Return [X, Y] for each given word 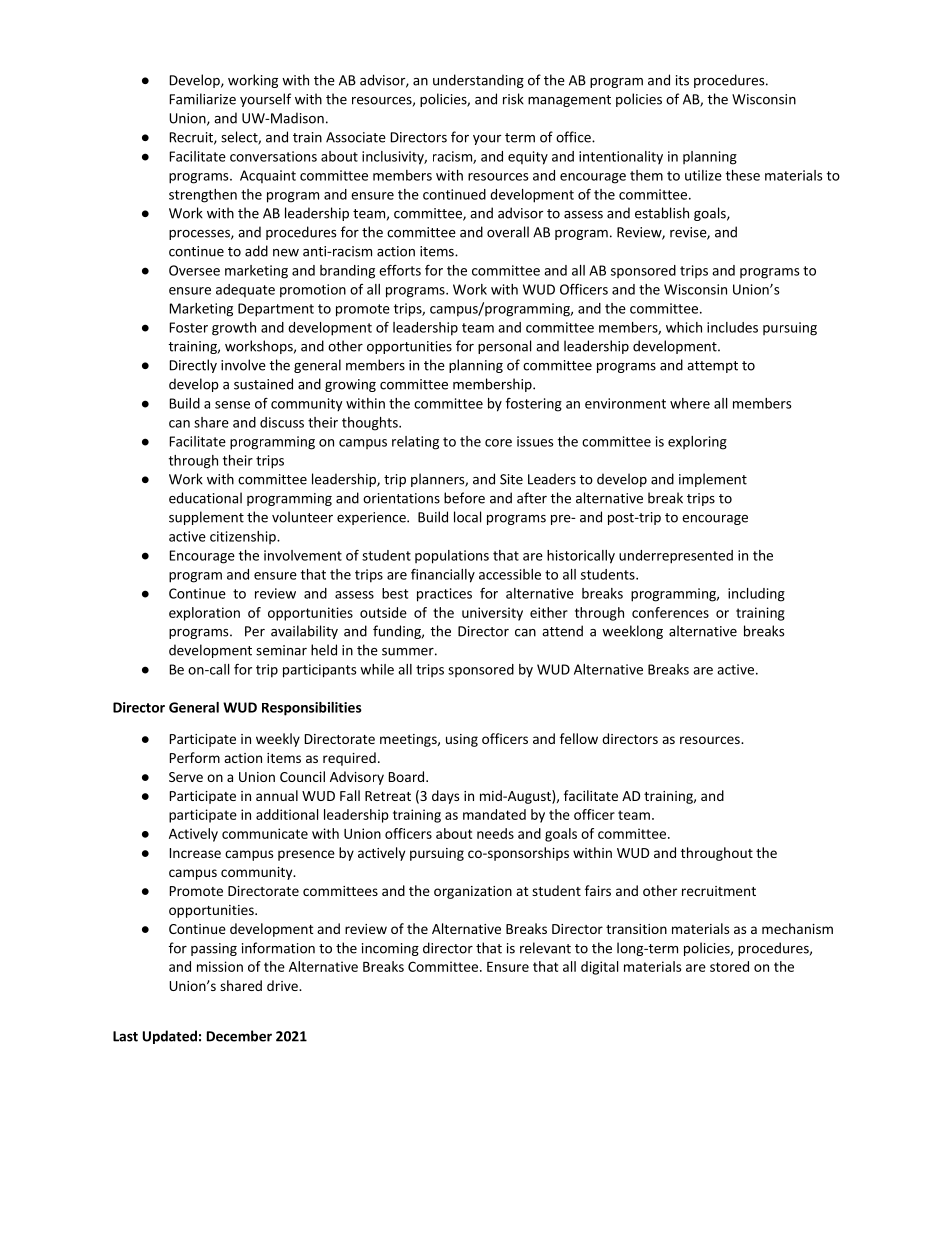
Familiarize [203, 99]
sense [232, 405]
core [498, 443]
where [690, 403]
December [239, 1036]
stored [729, 966]
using [462, 740]
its [682, 80]
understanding [478, 81]
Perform [195, 757]
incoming [390, 949]
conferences [670, 612]
